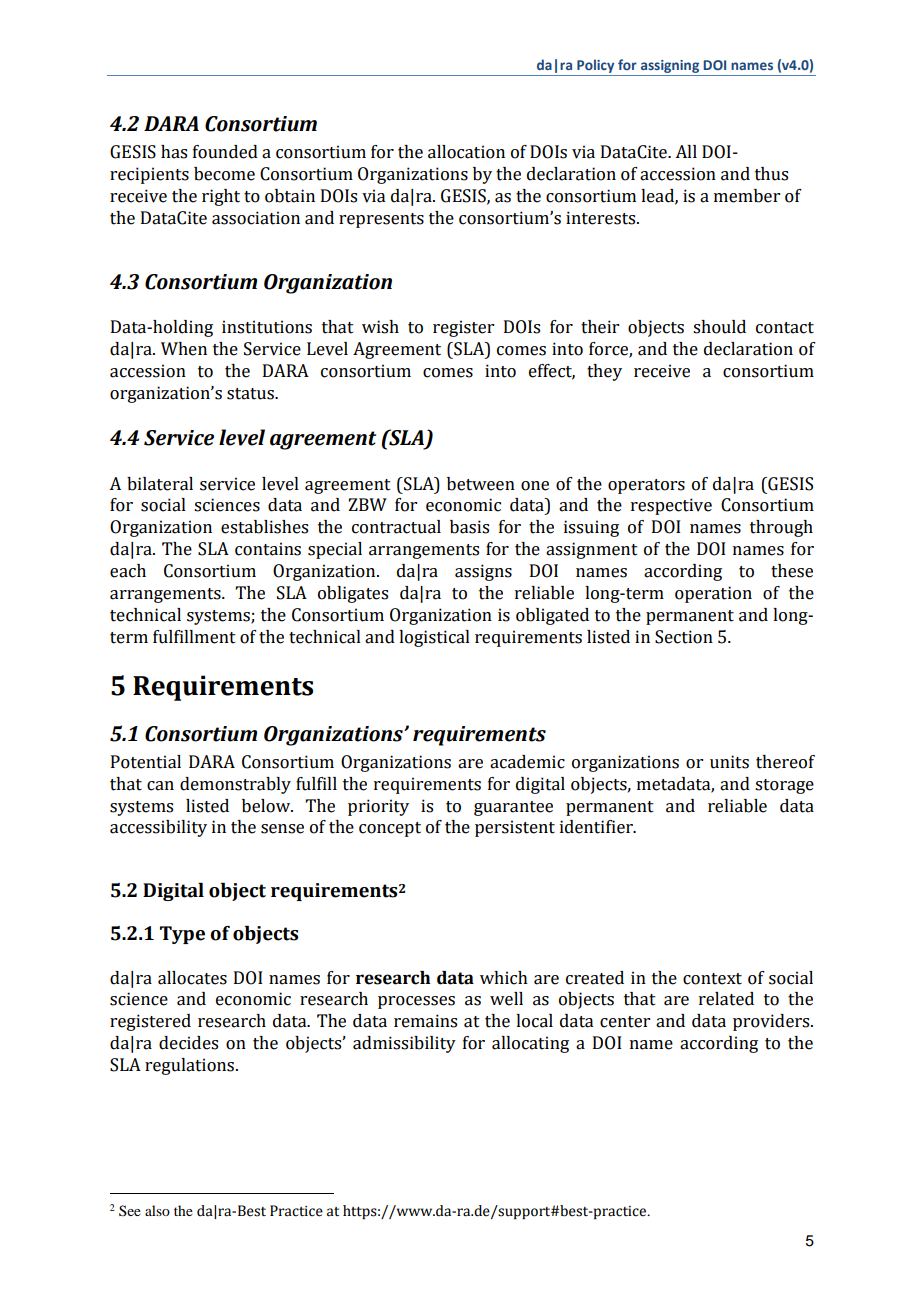 Image resolution: width=924 pixels, height=1308 pixels. What do you see at coordinates (128, 571) in the screenshot?
I see `each` at bounding box center [128, 571].
